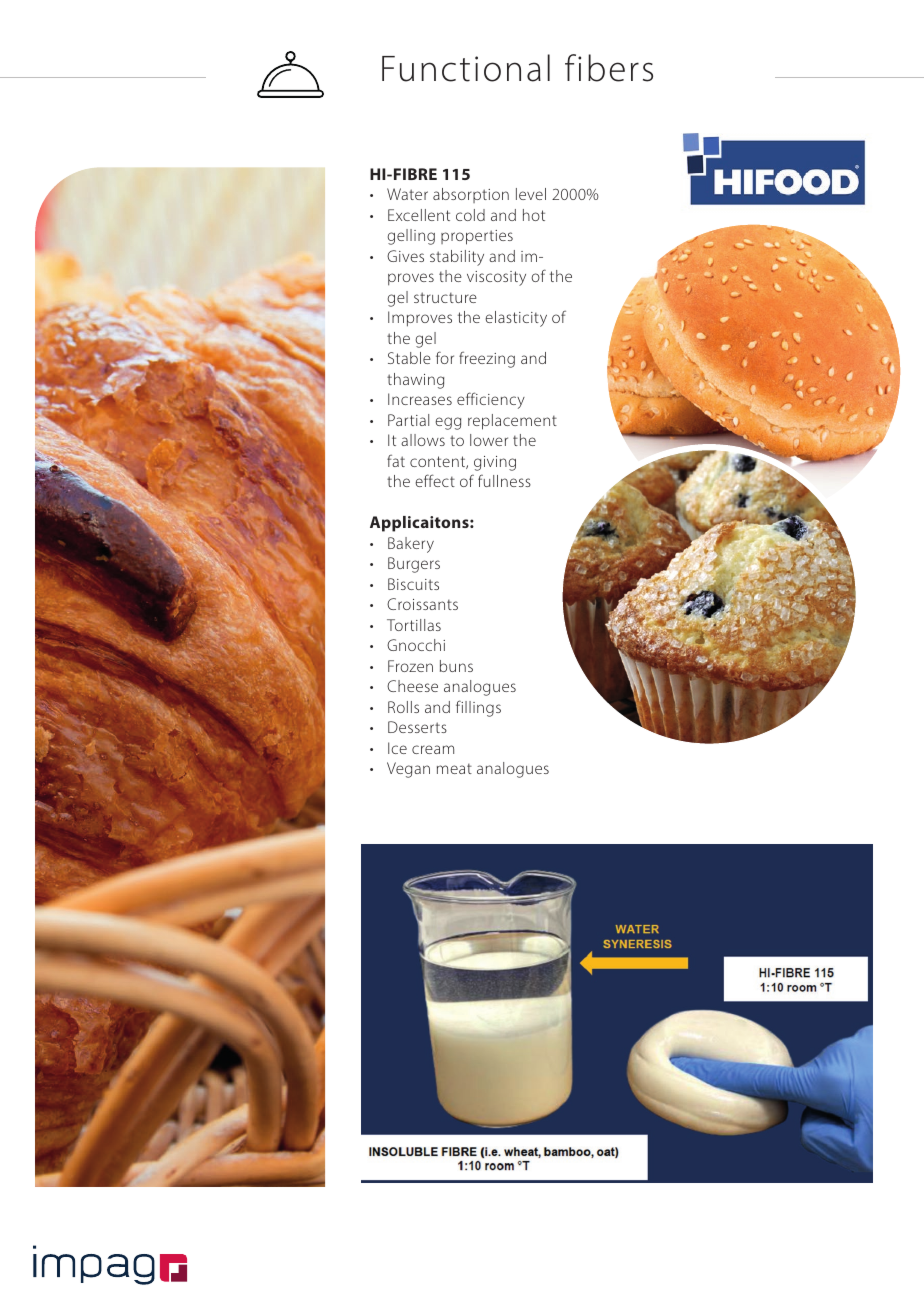 This page has width=924, height=1308. What do you see at coordinates (466, 68) in the page?
I see `Functional` at bounding box center [466, 68].
